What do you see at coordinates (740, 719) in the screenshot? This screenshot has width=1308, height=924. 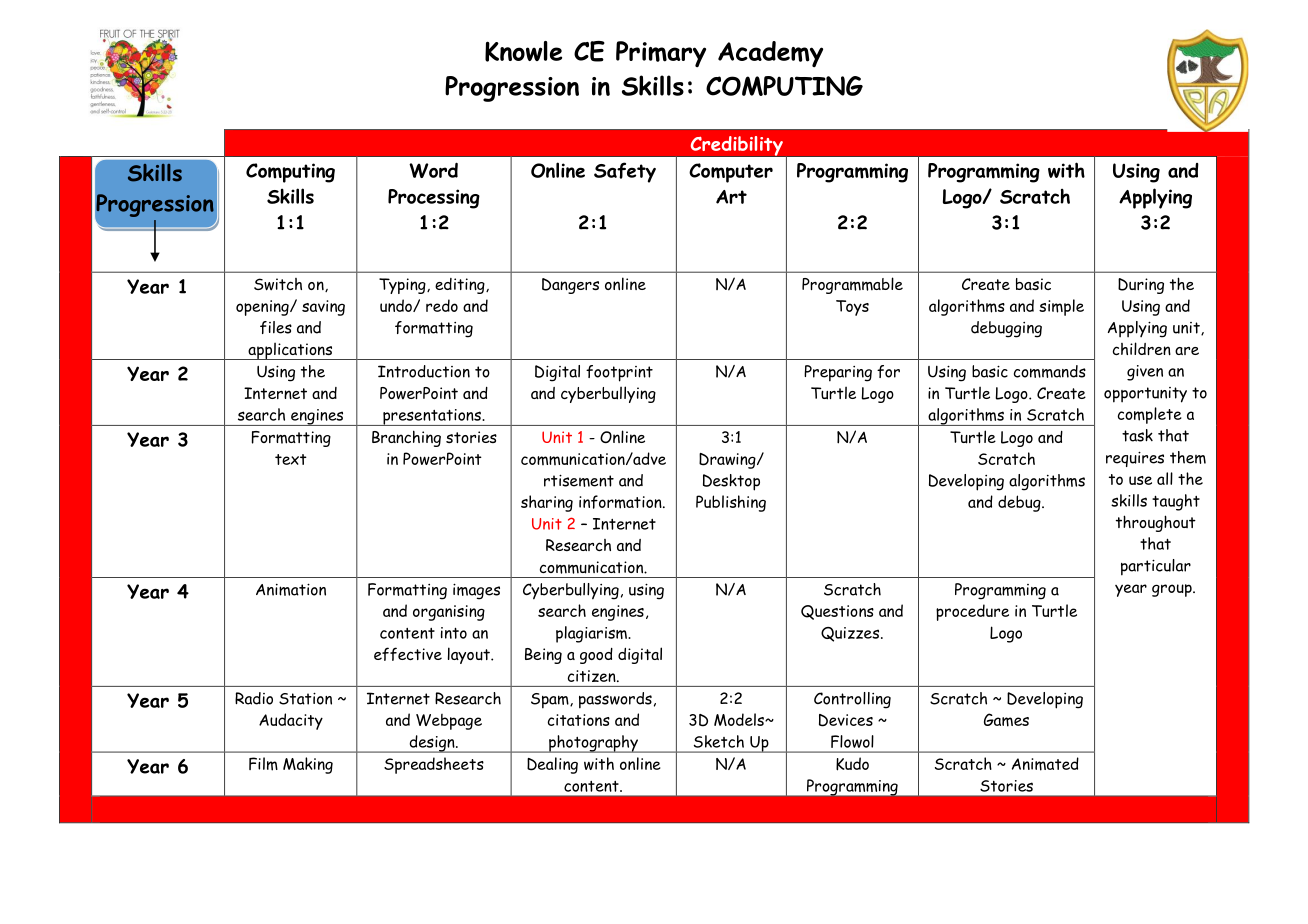 I see `Models` at bounding box center [740, 719].
